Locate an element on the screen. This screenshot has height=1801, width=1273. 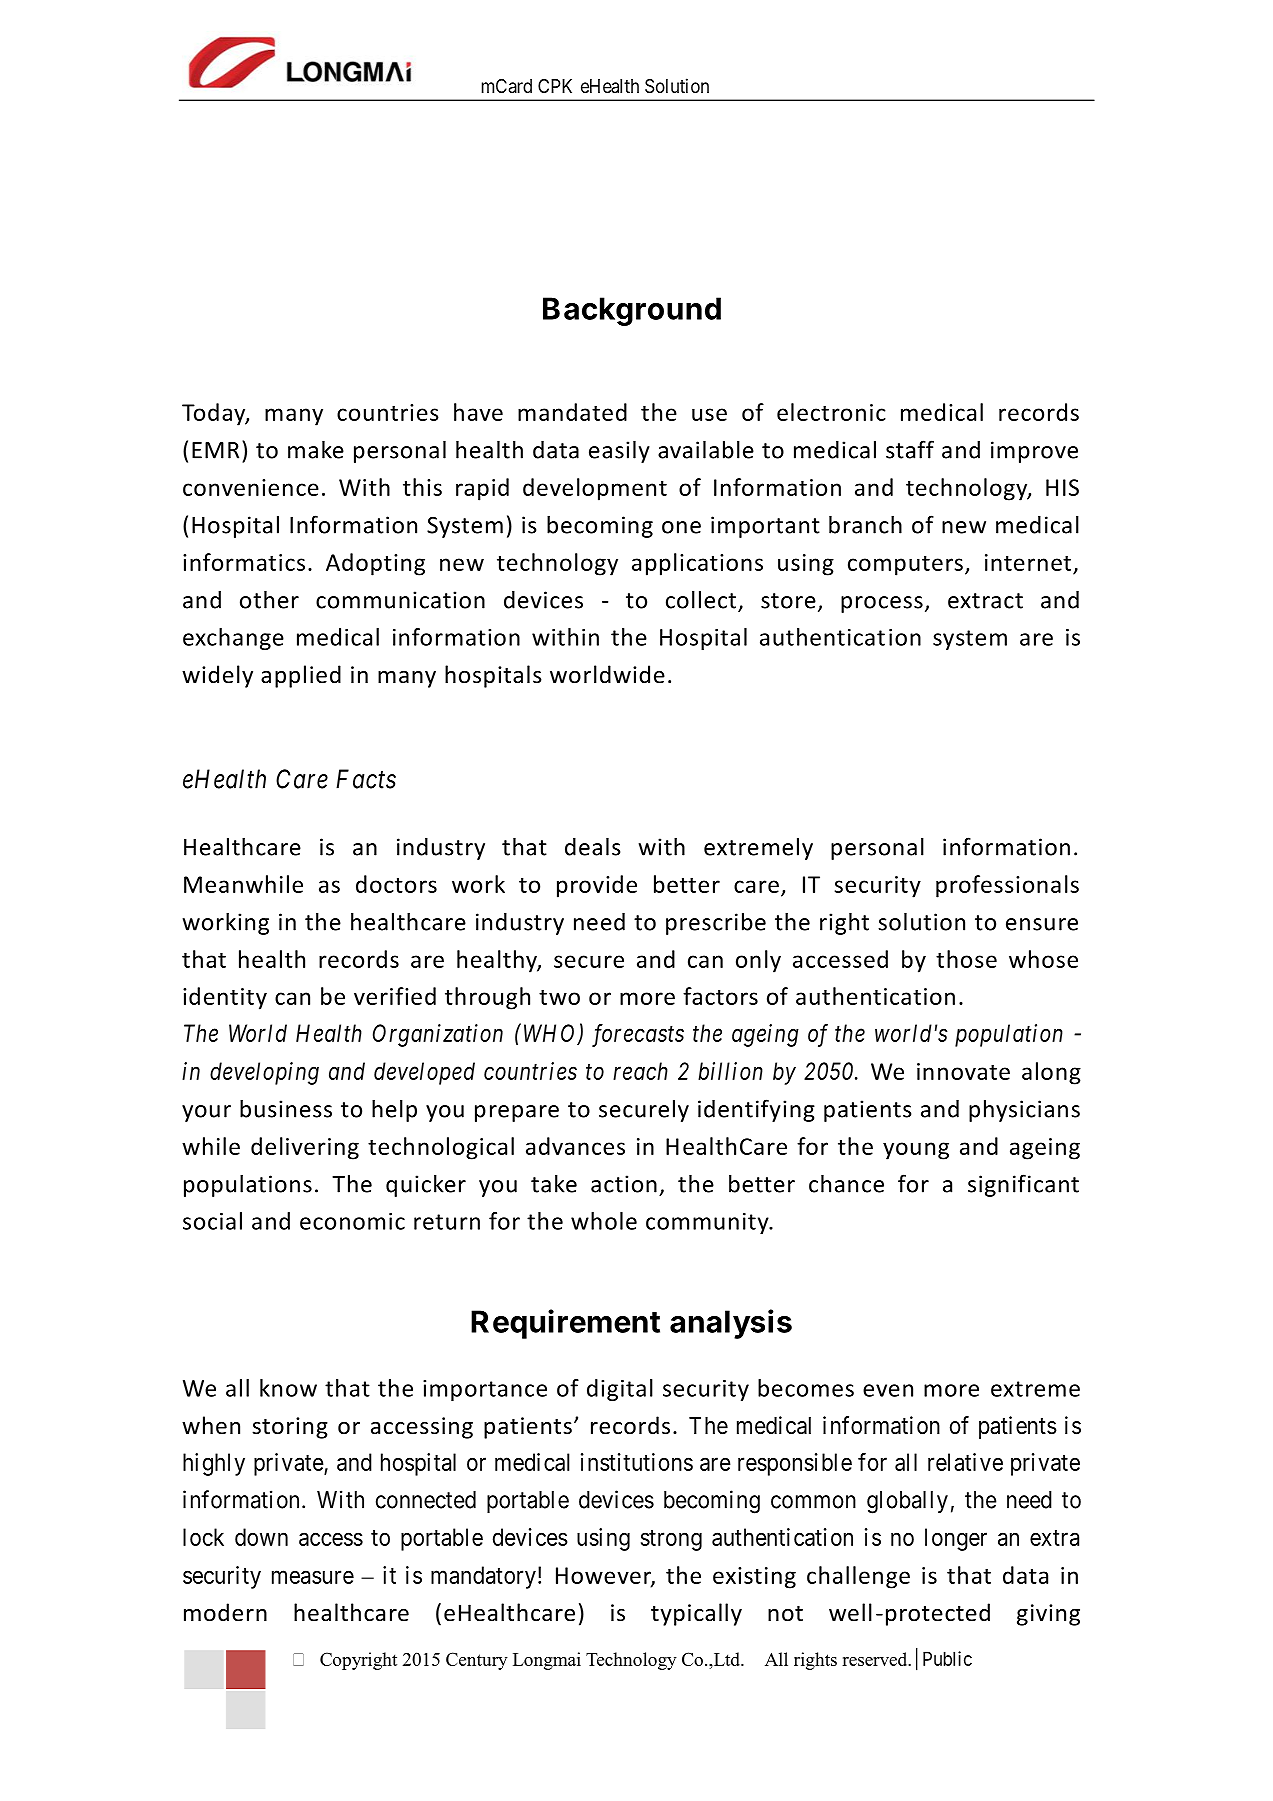
professionals is located at coordinates (1007, 886).
